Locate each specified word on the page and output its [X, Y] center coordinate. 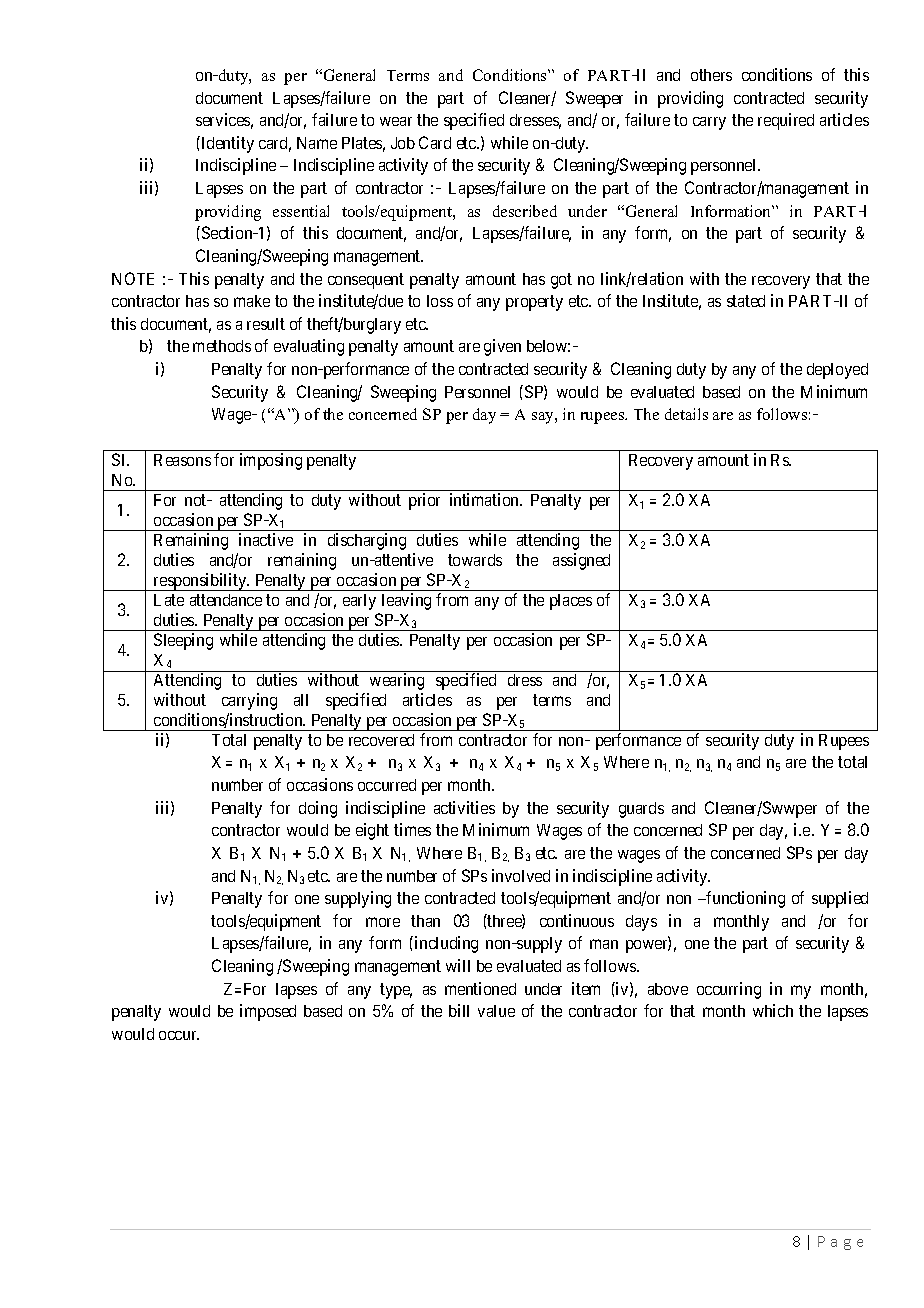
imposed [268, 1012]
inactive [266, 539]
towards [475, 560]
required [786, 121]
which [773, 1010]
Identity [226, 144]
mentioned [480, 988]
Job [403, 143]
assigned [581, 561]
